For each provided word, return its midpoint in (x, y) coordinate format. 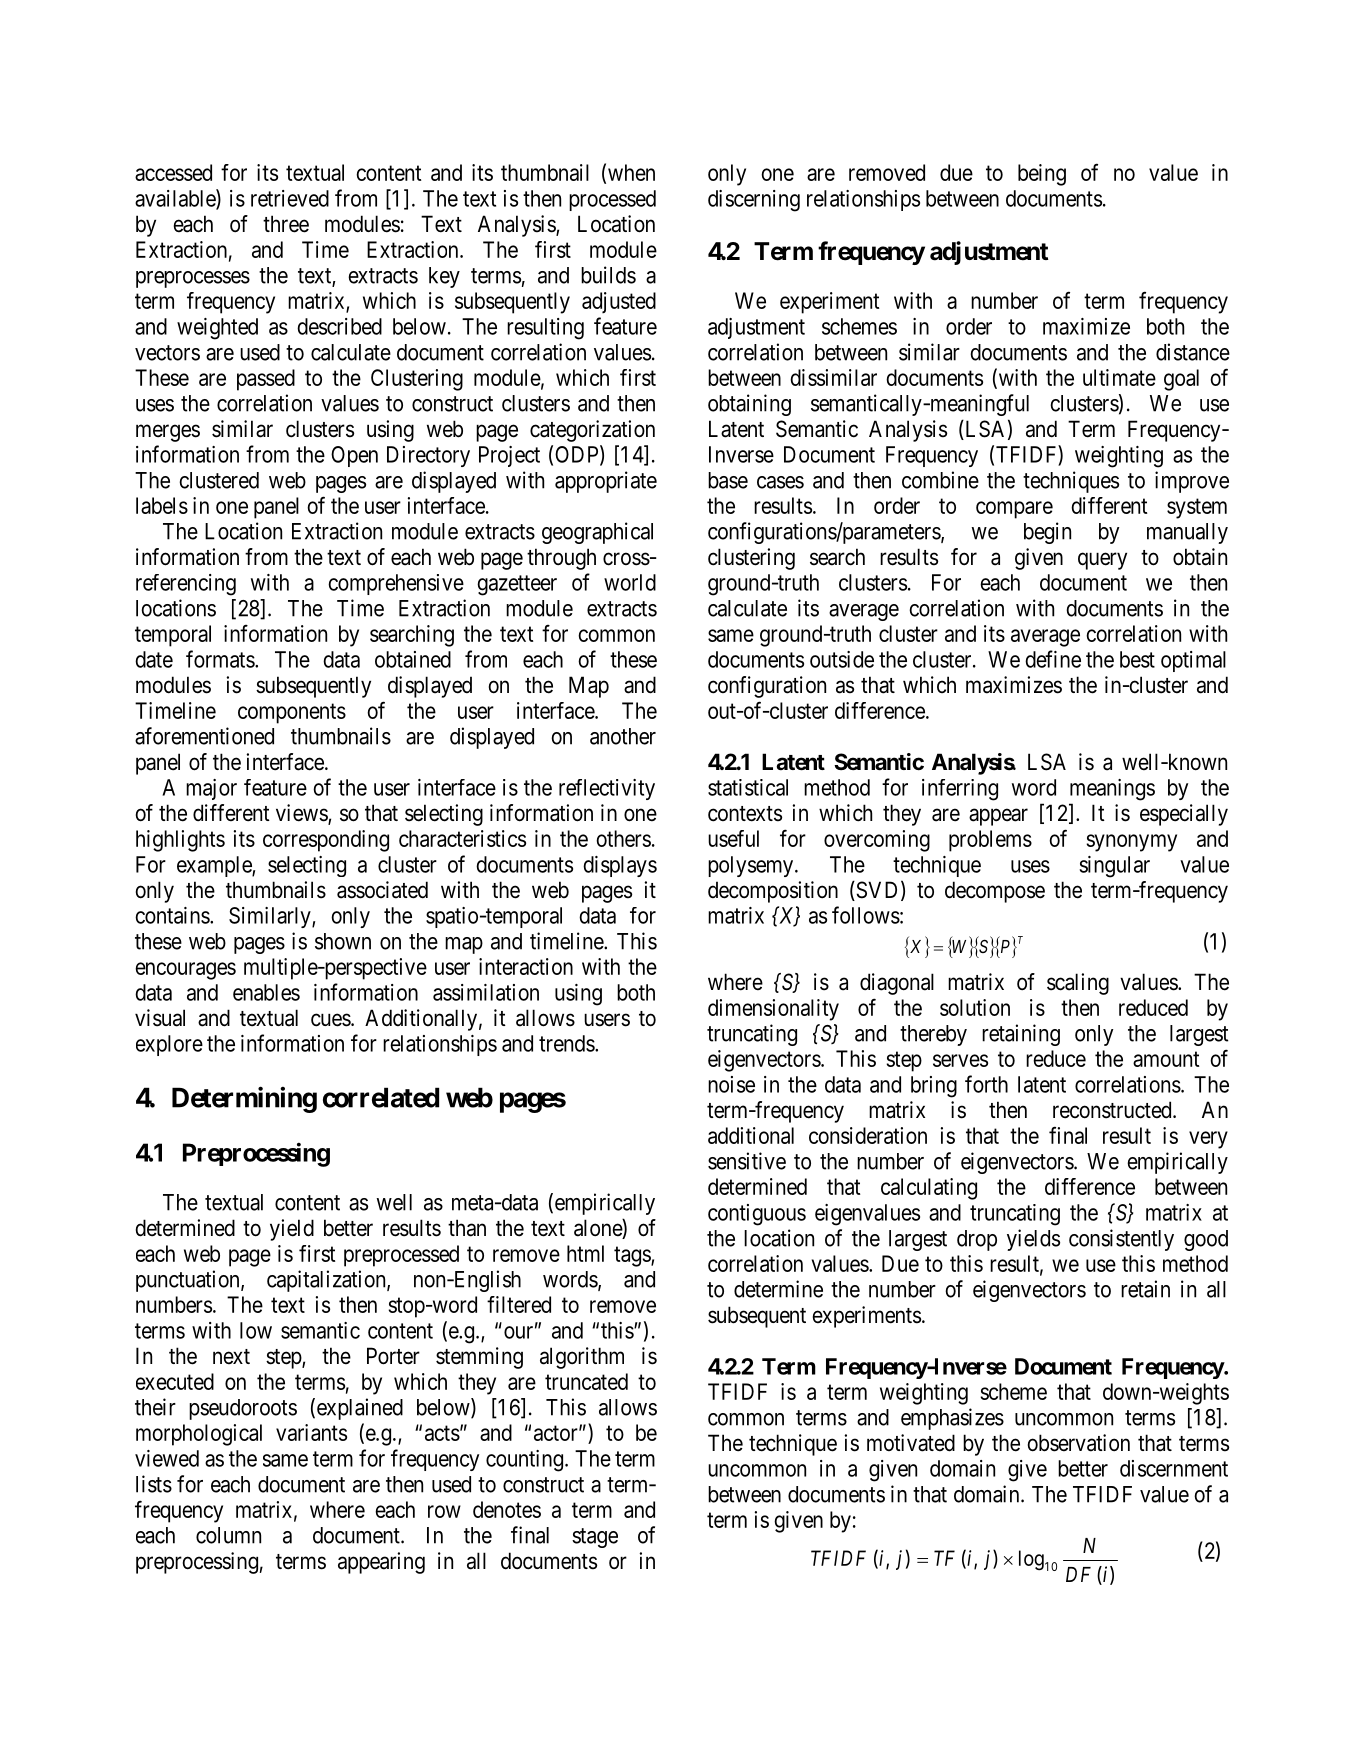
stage (595, 1538)
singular (1114, 867)
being (1042, 175)
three (286, 224)
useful (733, 838)
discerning (754, 201)
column (228, 1535)
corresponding (326, 841)
